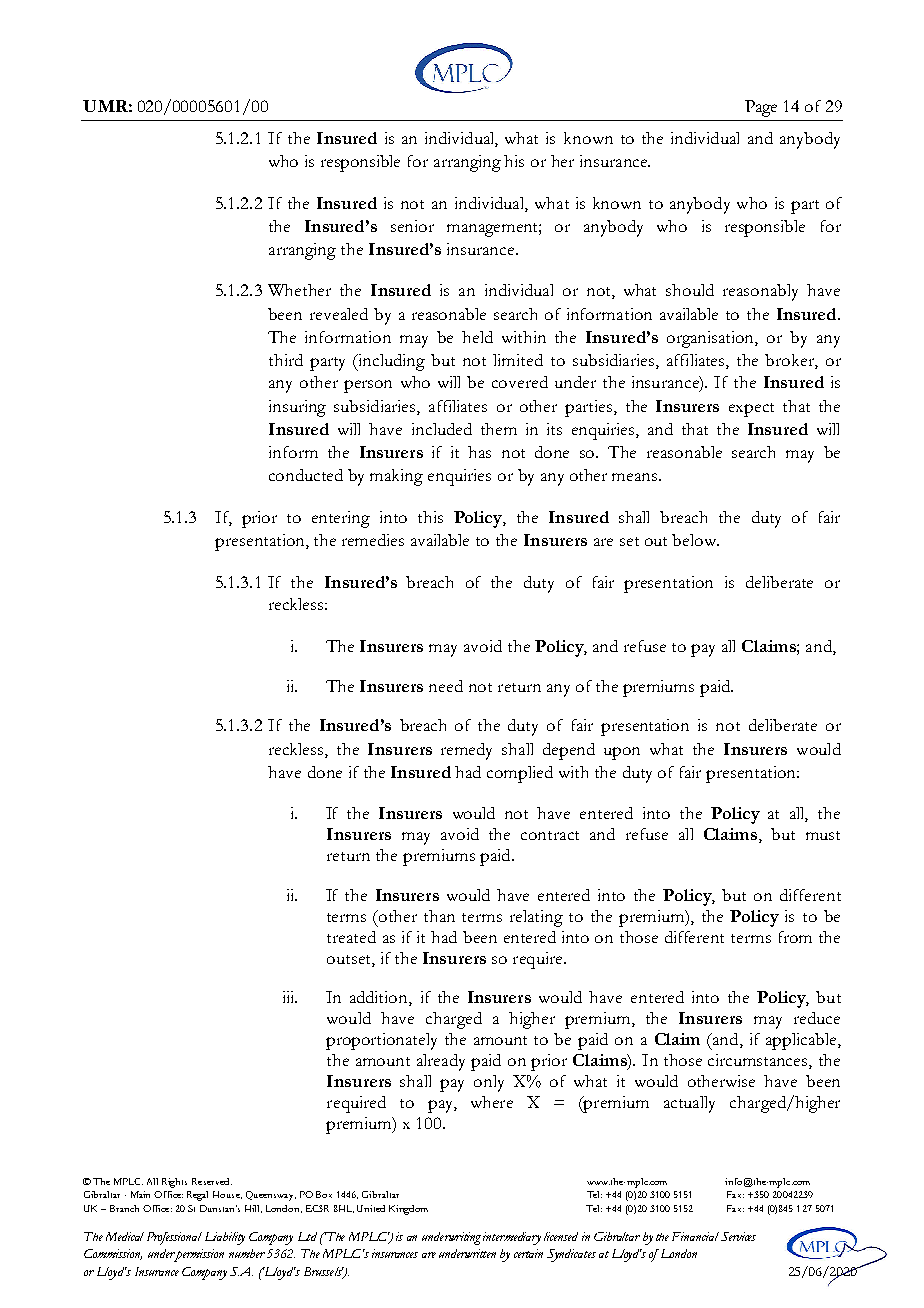 Image resolution: width=924 pixels, height=1308 pixels. What do you see at coordinates (412, 226) in the screenshot?
I see `senior` at bounding box center [412, 226].
